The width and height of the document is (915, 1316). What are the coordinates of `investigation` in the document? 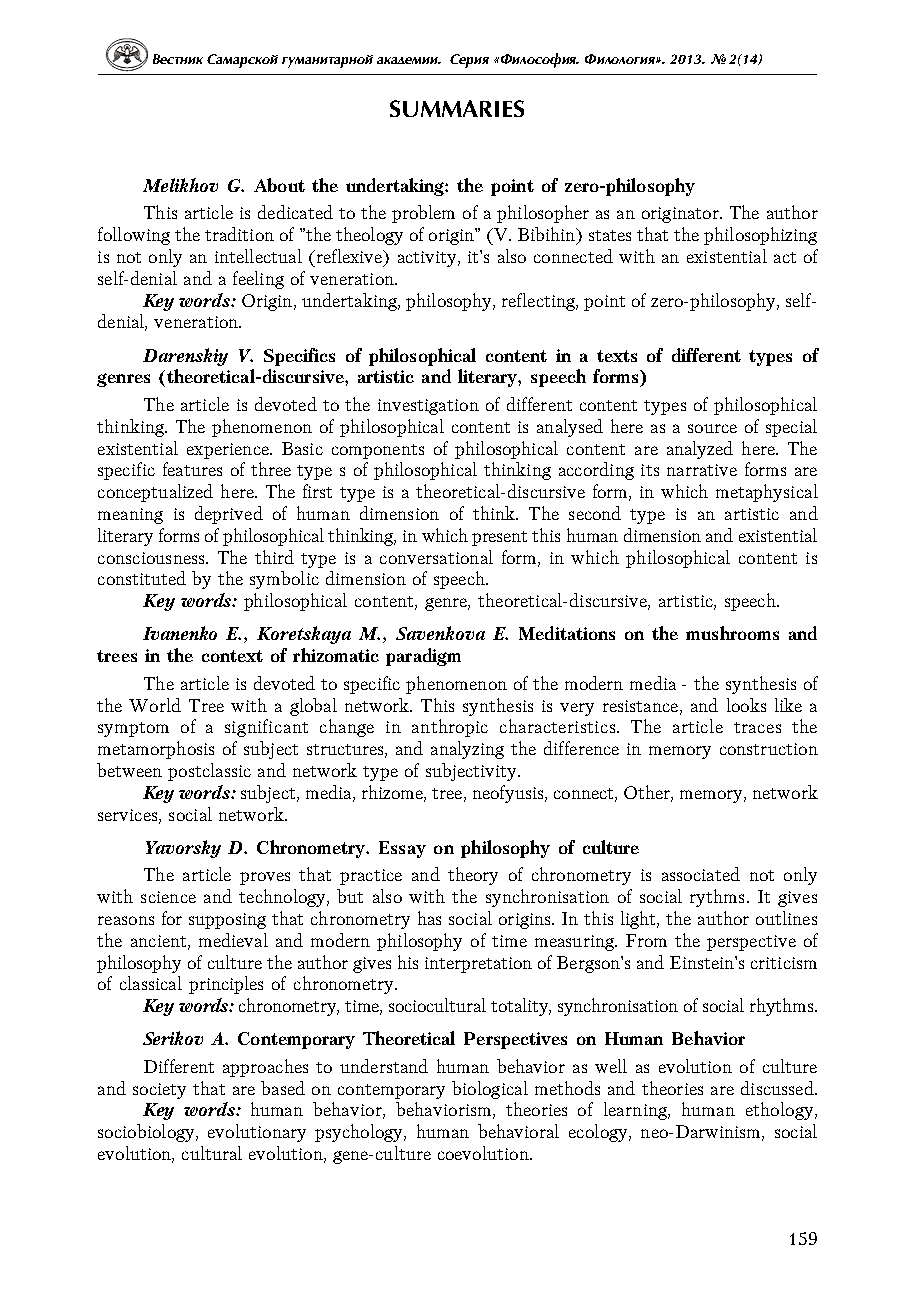 It's located at (428, 407).
